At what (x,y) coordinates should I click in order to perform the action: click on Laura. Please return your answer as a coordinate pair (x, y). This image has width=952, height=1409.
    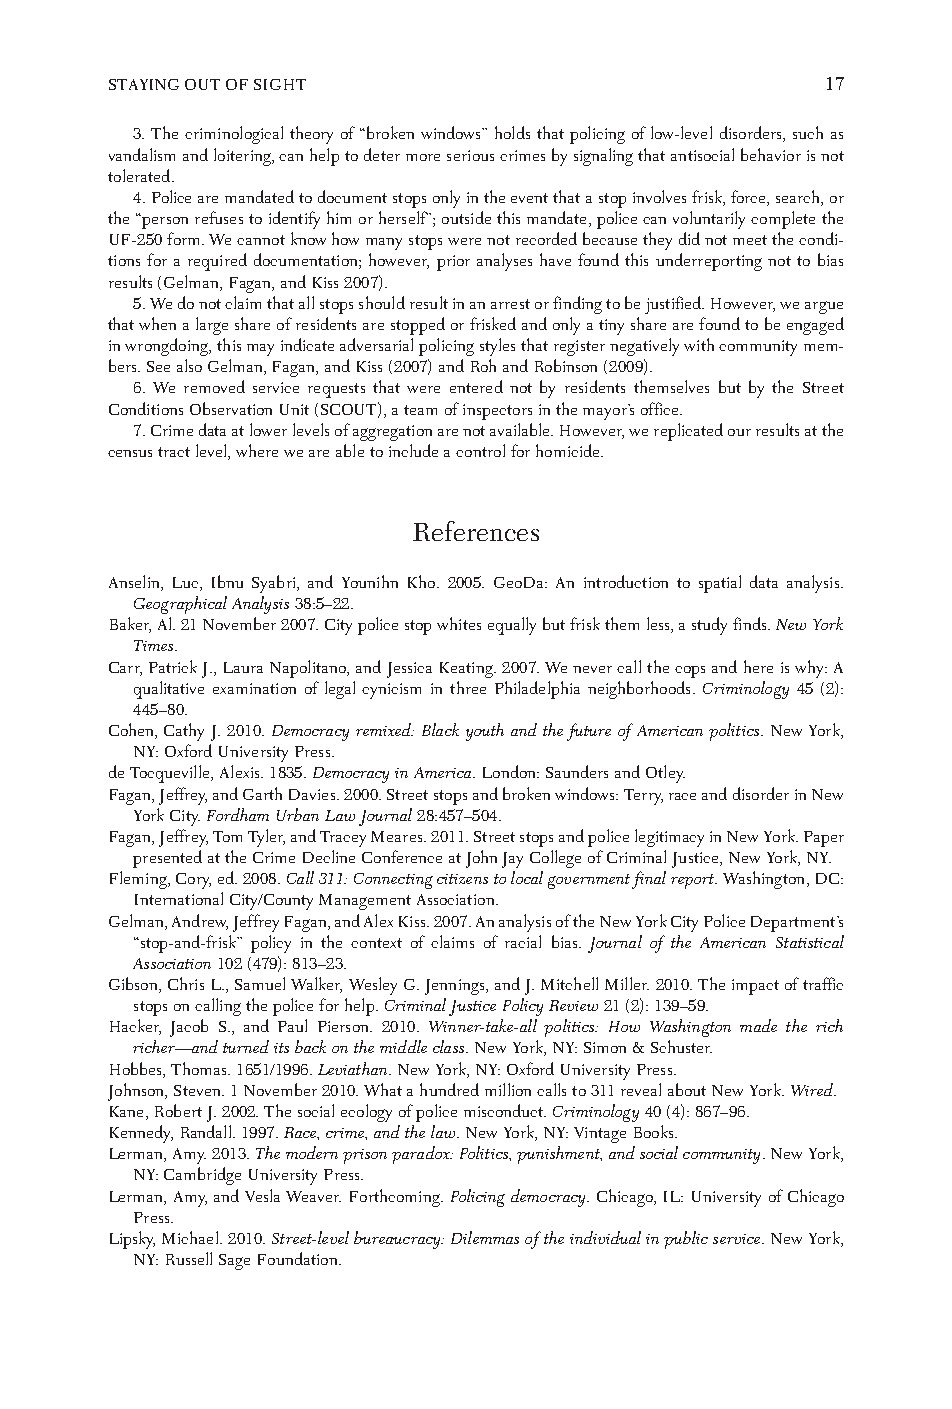
    Looking at the image, I should click on (243, 667).
